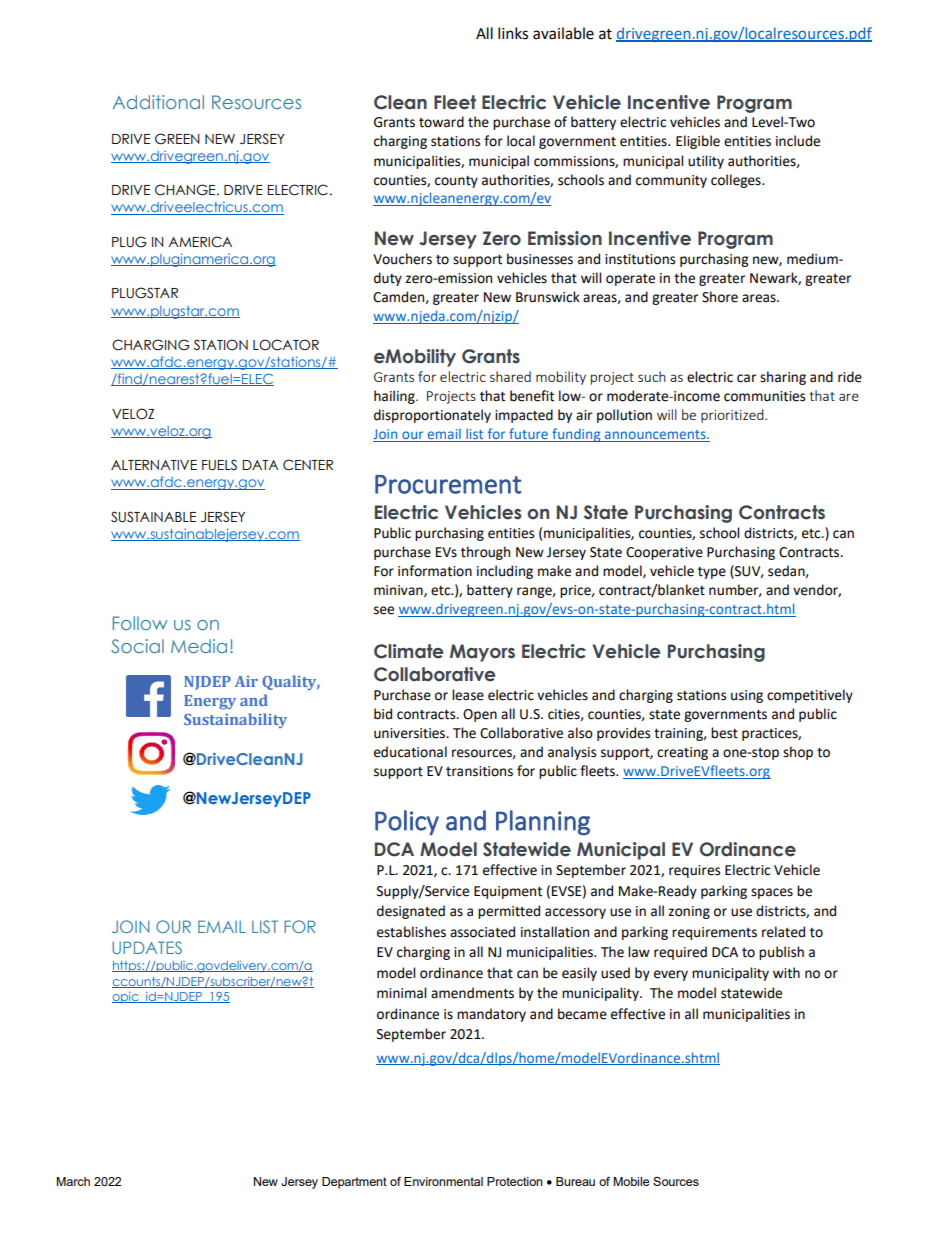 The height and width of the screenshot is (1233, 952). I want to click on prioritized, so click(733, 416).
